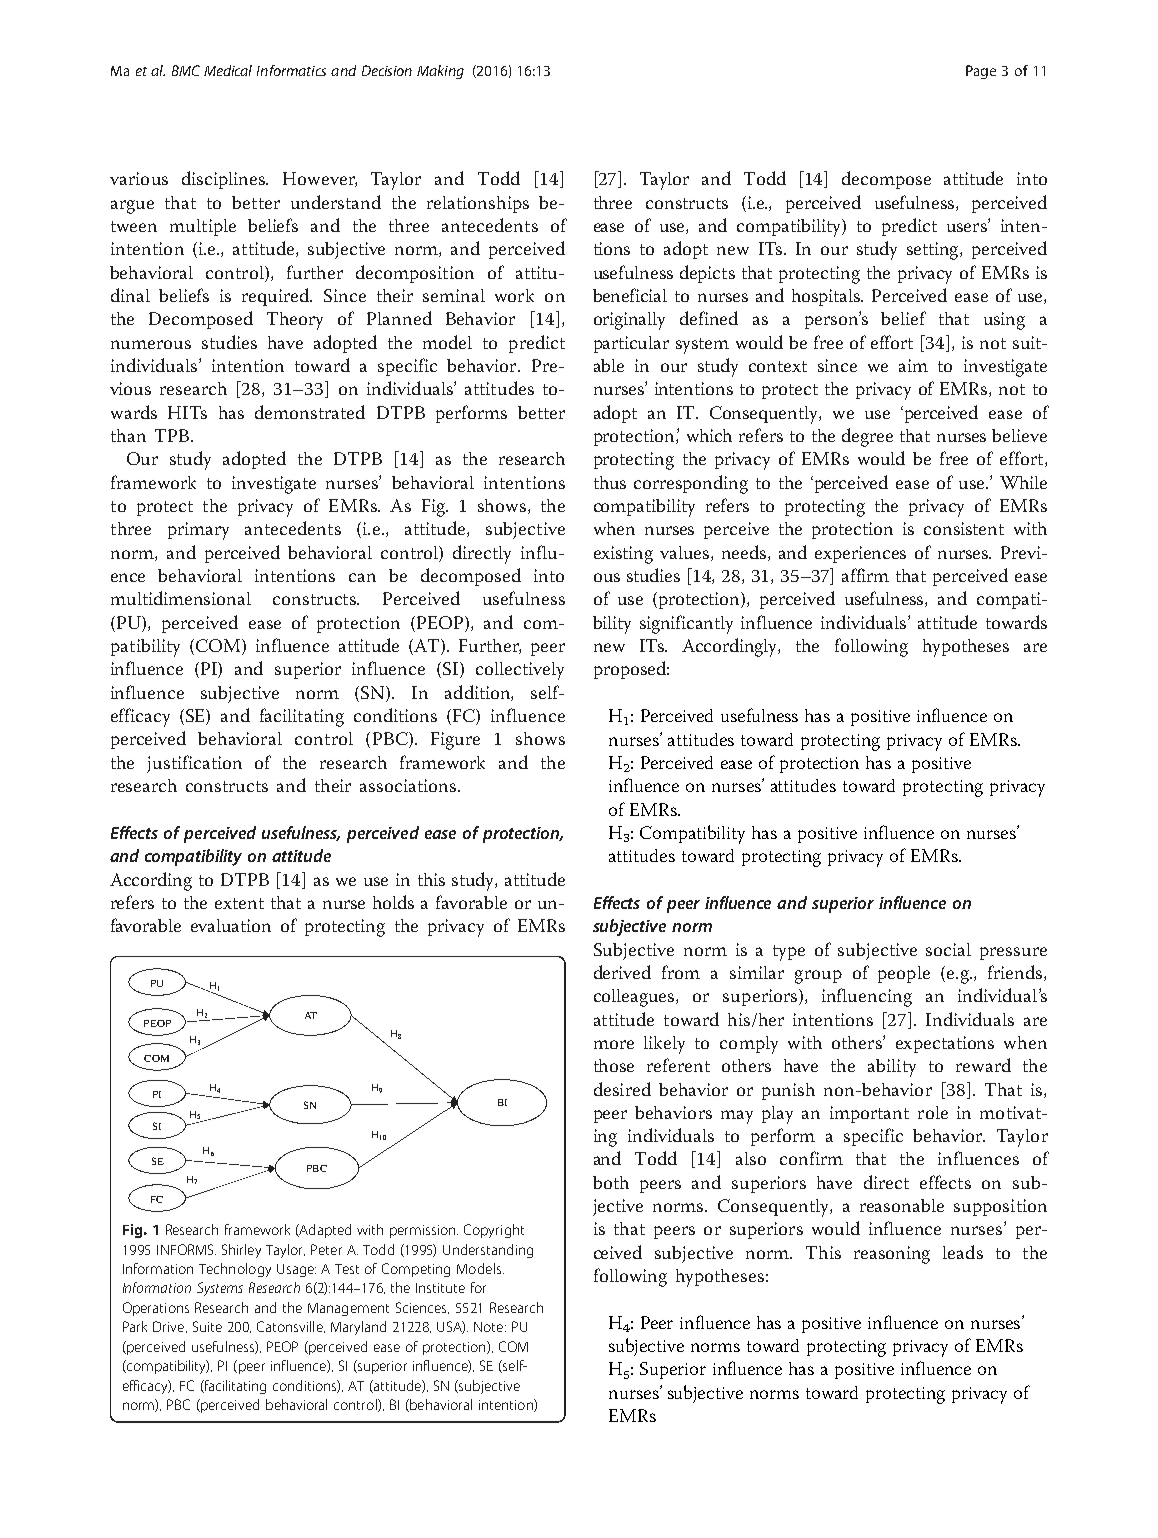 The height and width of the screenshot is (1538, 1158). What do you see at coordinates (948, 949) in the screenshot?
I see `social` at bounding box center [948, 949].
